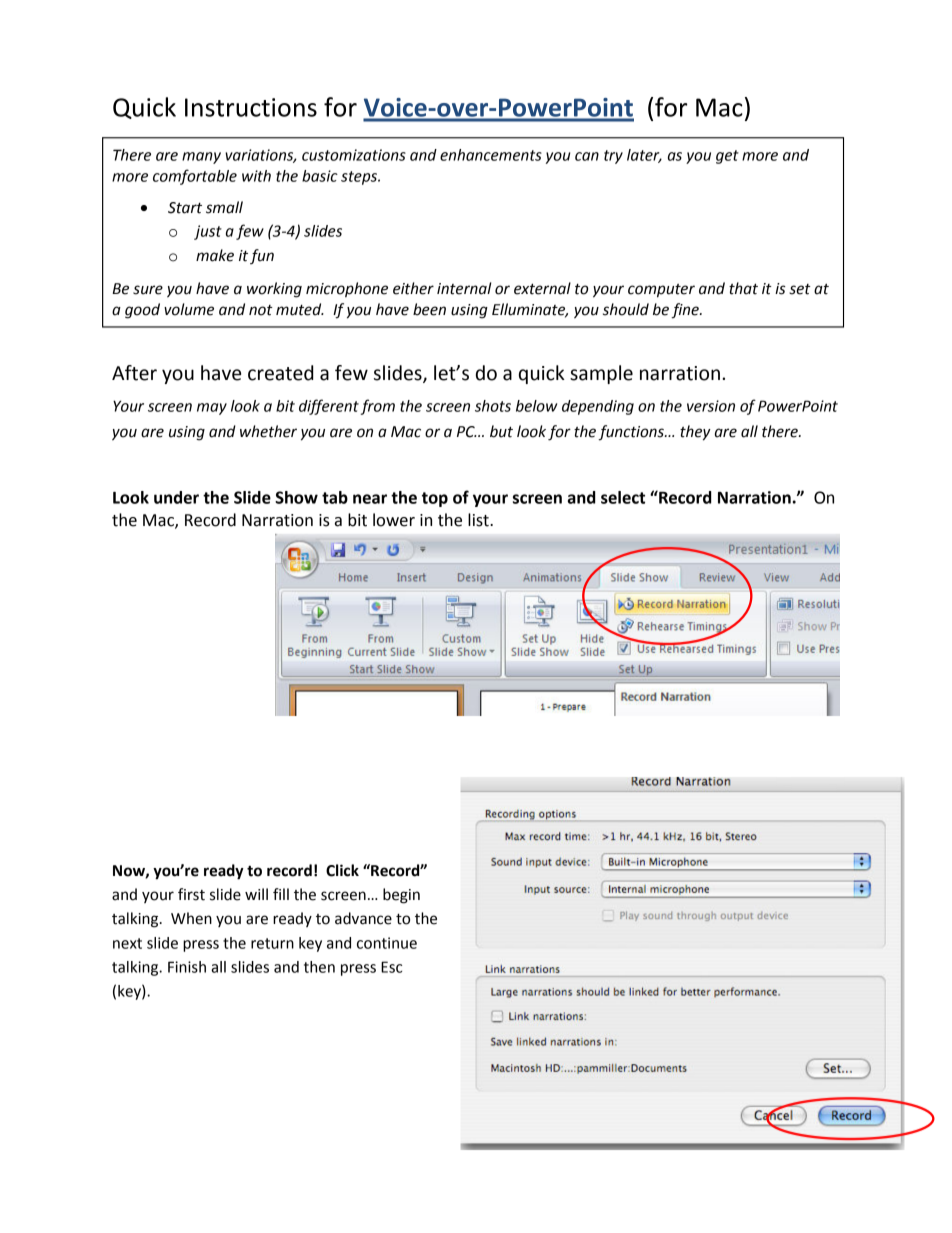  I want to click on When, so click(191, 918).
